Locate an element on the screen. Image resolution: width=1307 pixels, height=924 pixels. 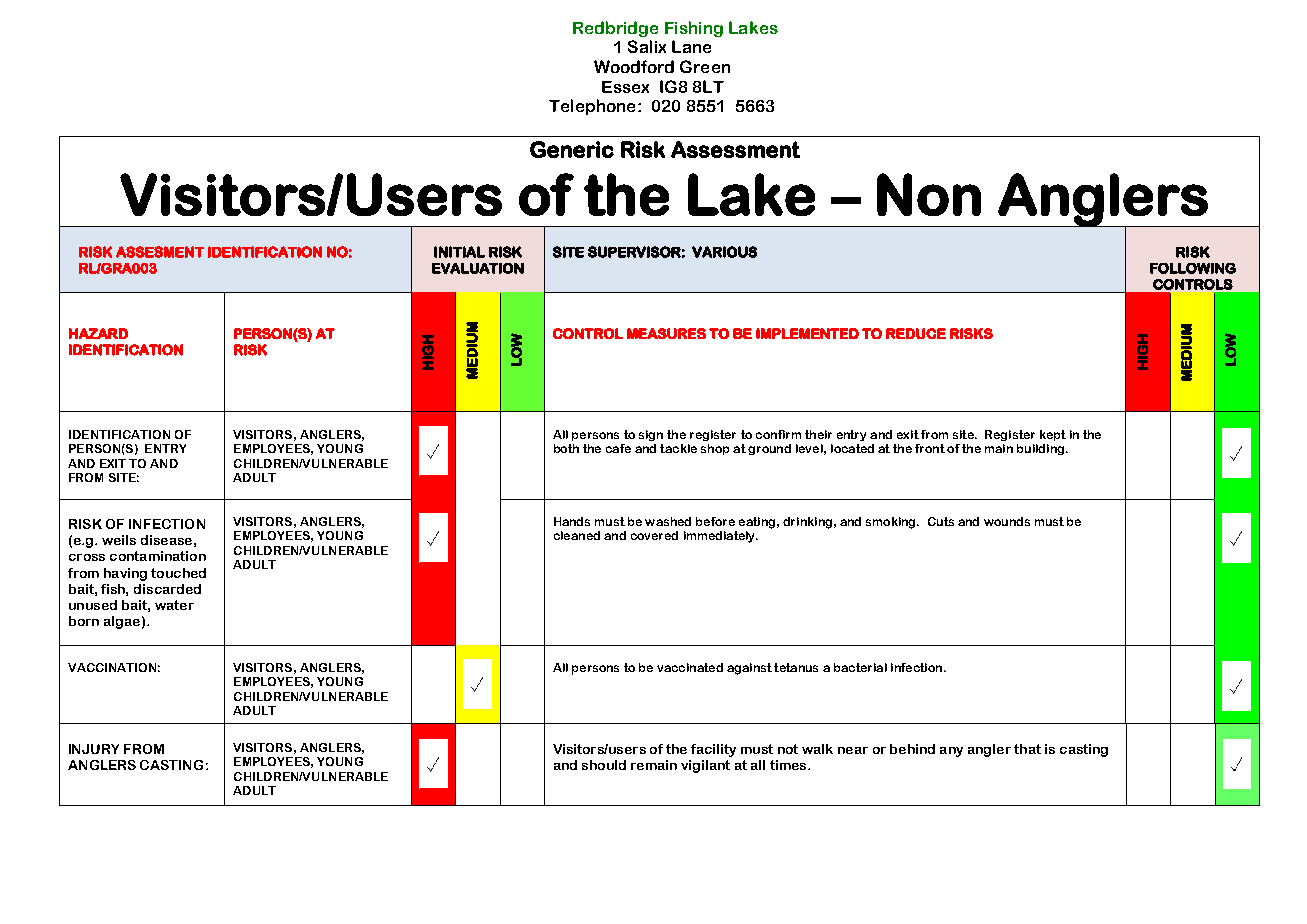
INJURY is located at coordinates (94, 749).
